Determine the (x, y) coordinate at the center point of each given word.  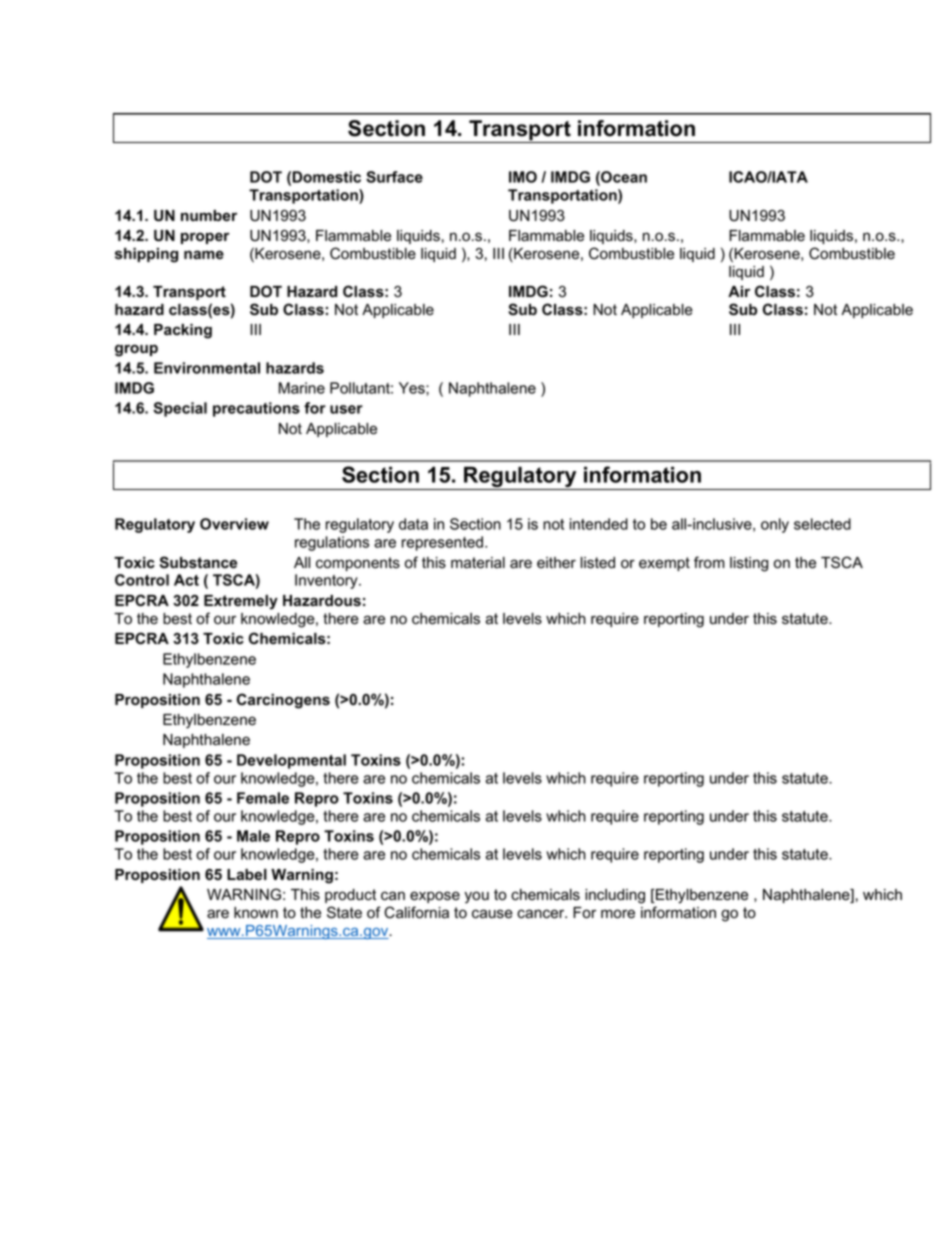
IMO (523, 177)
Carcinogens (283, 701)
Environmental (207, 368)
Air (739, 291)
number (209, 216)
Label (247, 875)
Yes (413, 388)
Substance (198, 562)
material (478, 563)
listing (749, 564)
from (709, 562)
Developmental (291, 761)
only (775, 525)
